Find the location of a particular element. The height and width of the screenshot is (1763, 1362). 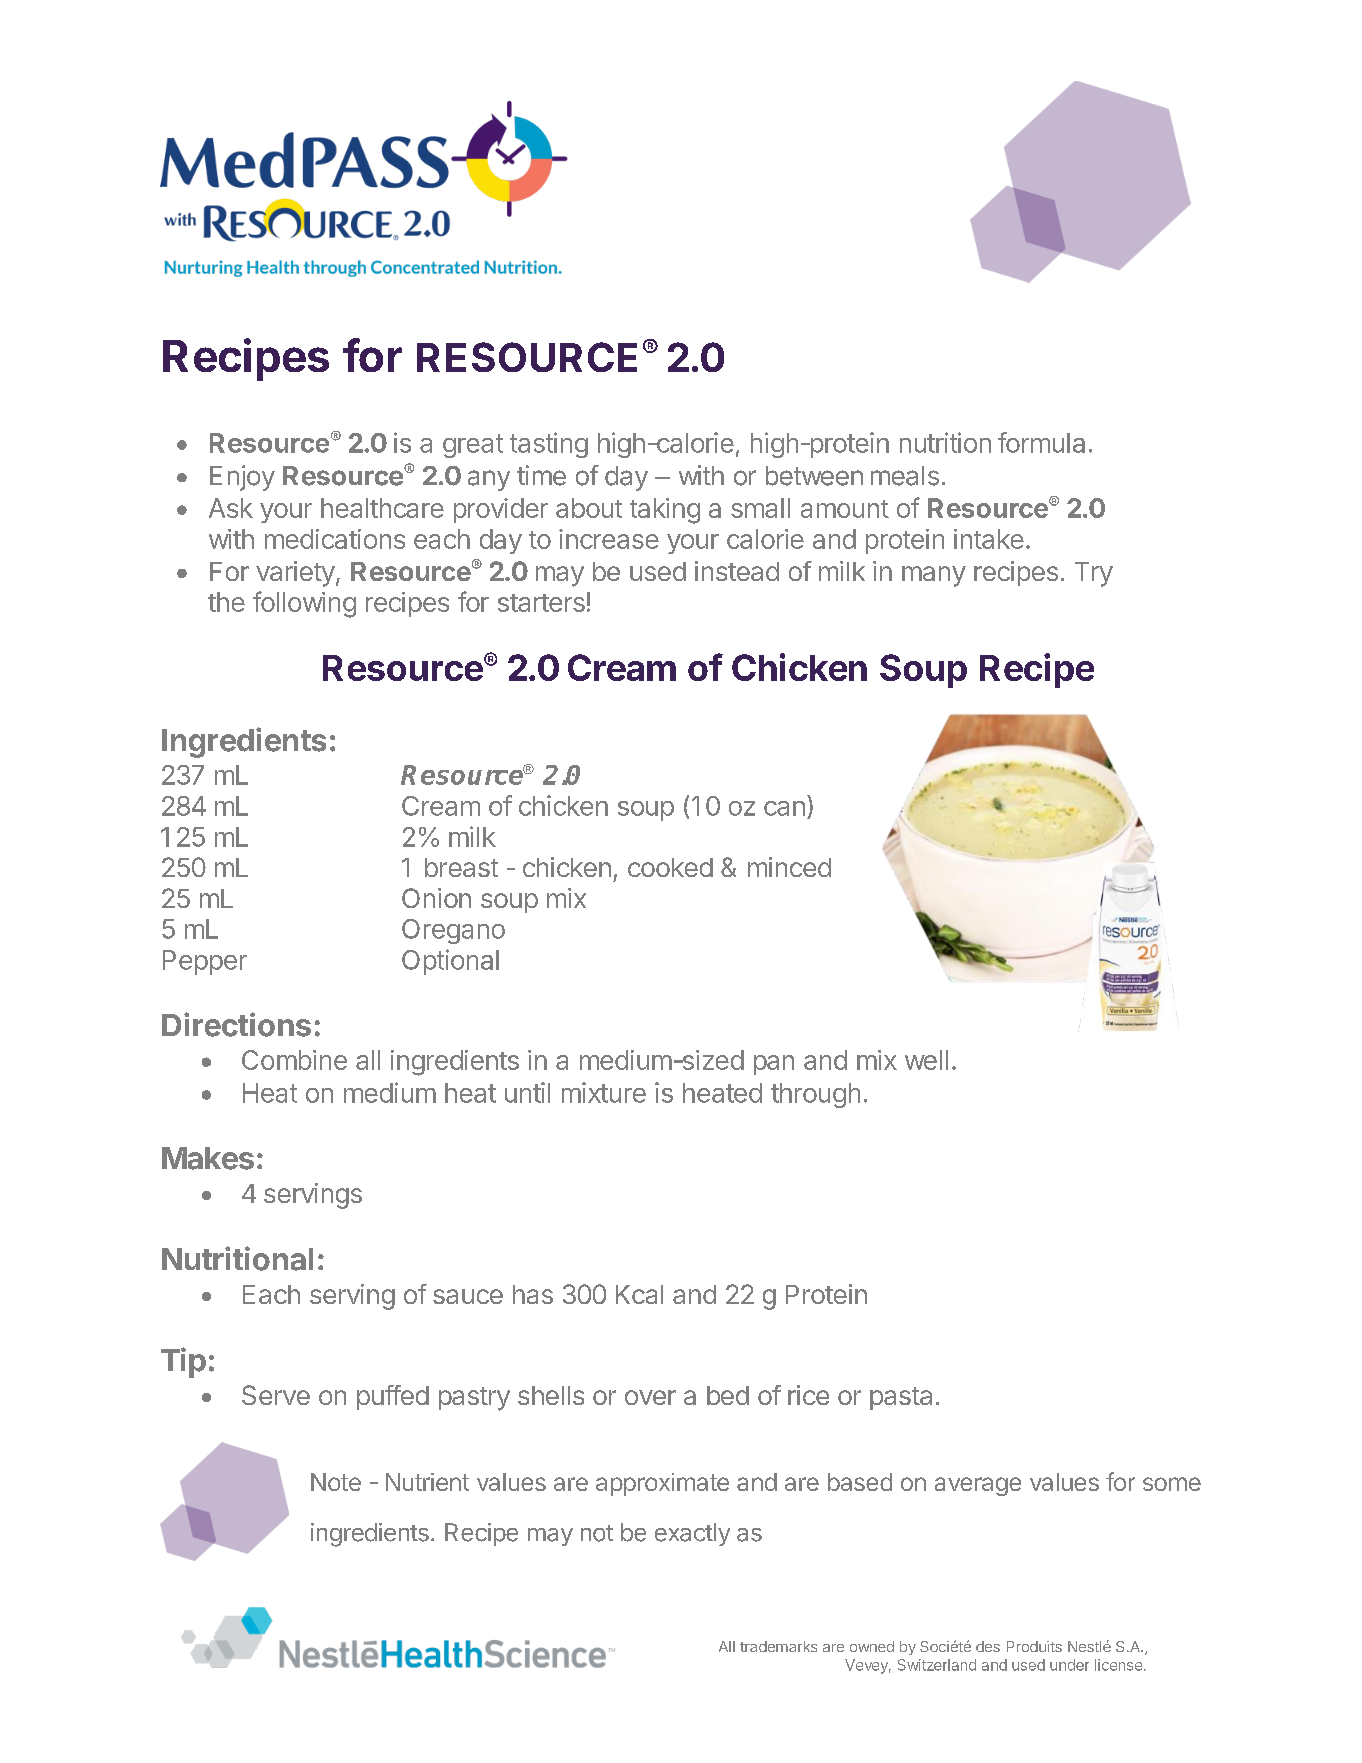

breast is located at coordinates (461, 867).
